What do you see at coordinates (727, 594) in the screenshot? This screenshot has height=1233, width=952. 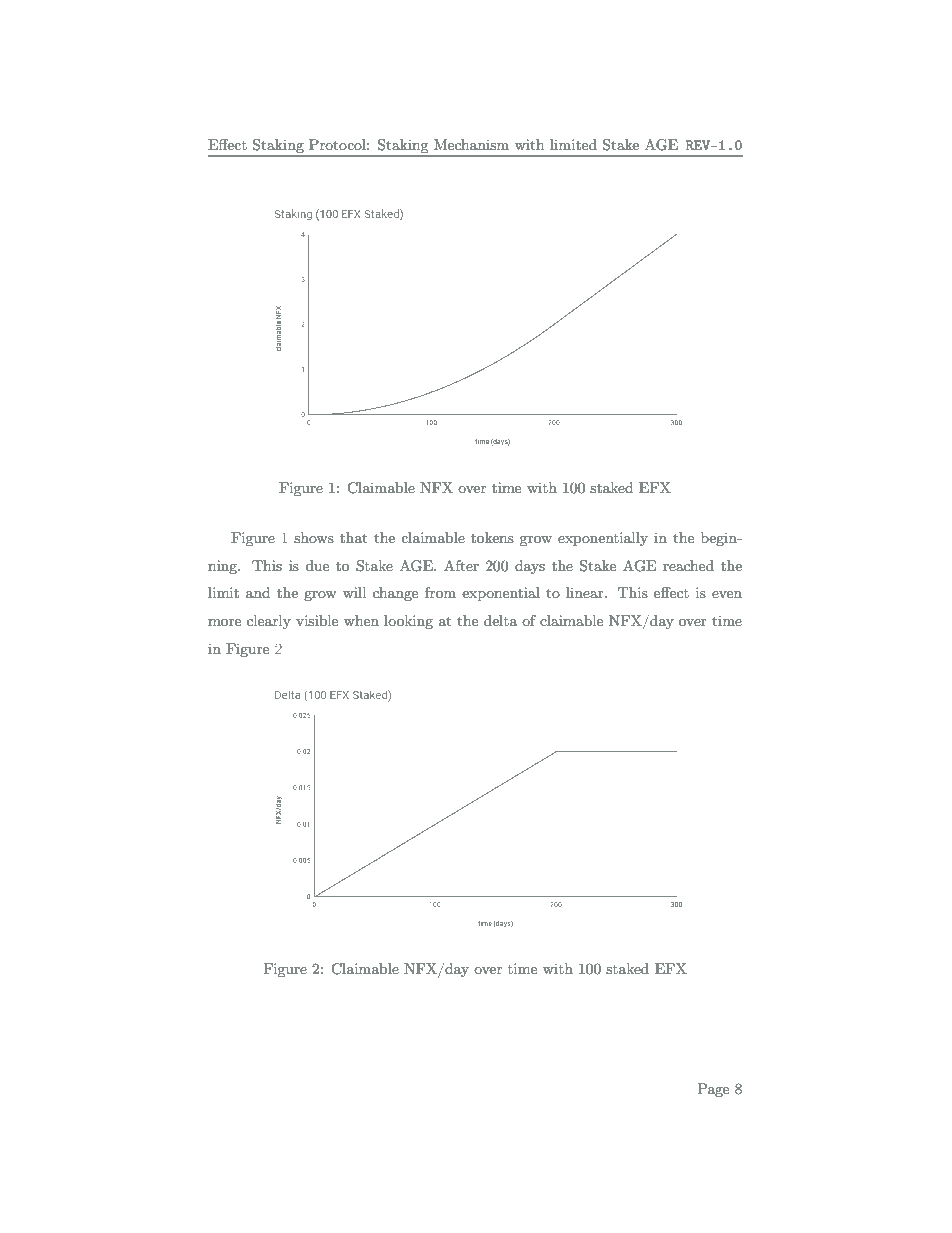 I see `even` at bounding box center [727, 594].
